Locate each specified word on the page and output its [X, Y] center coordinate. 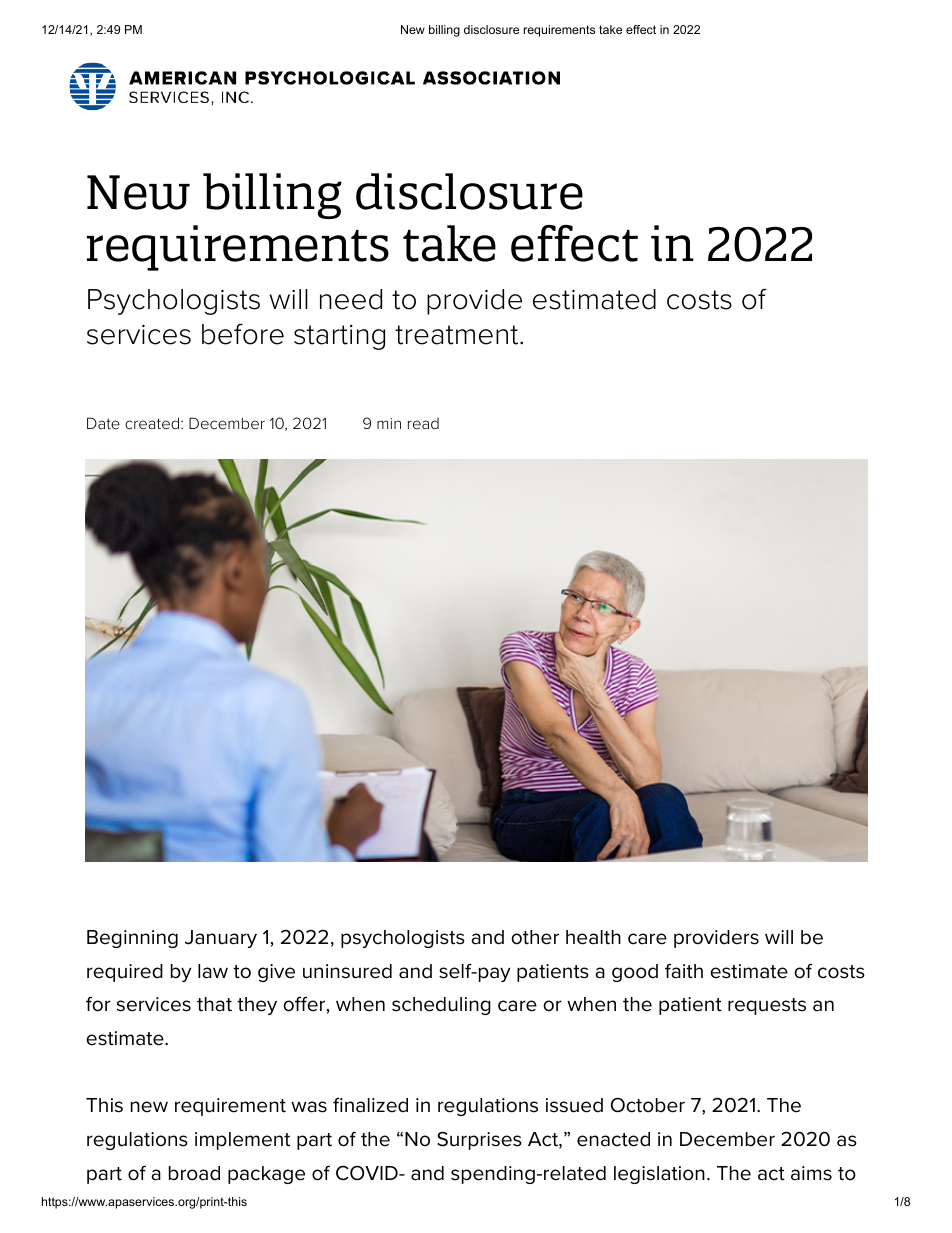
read [423, 423]
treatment [458, 335]
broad [194, 1173]
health [593, 937]
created [153, 423]
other [535, 937]
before [243, 334]
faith [684, 971]
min [389, 423]
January [221, 939]
